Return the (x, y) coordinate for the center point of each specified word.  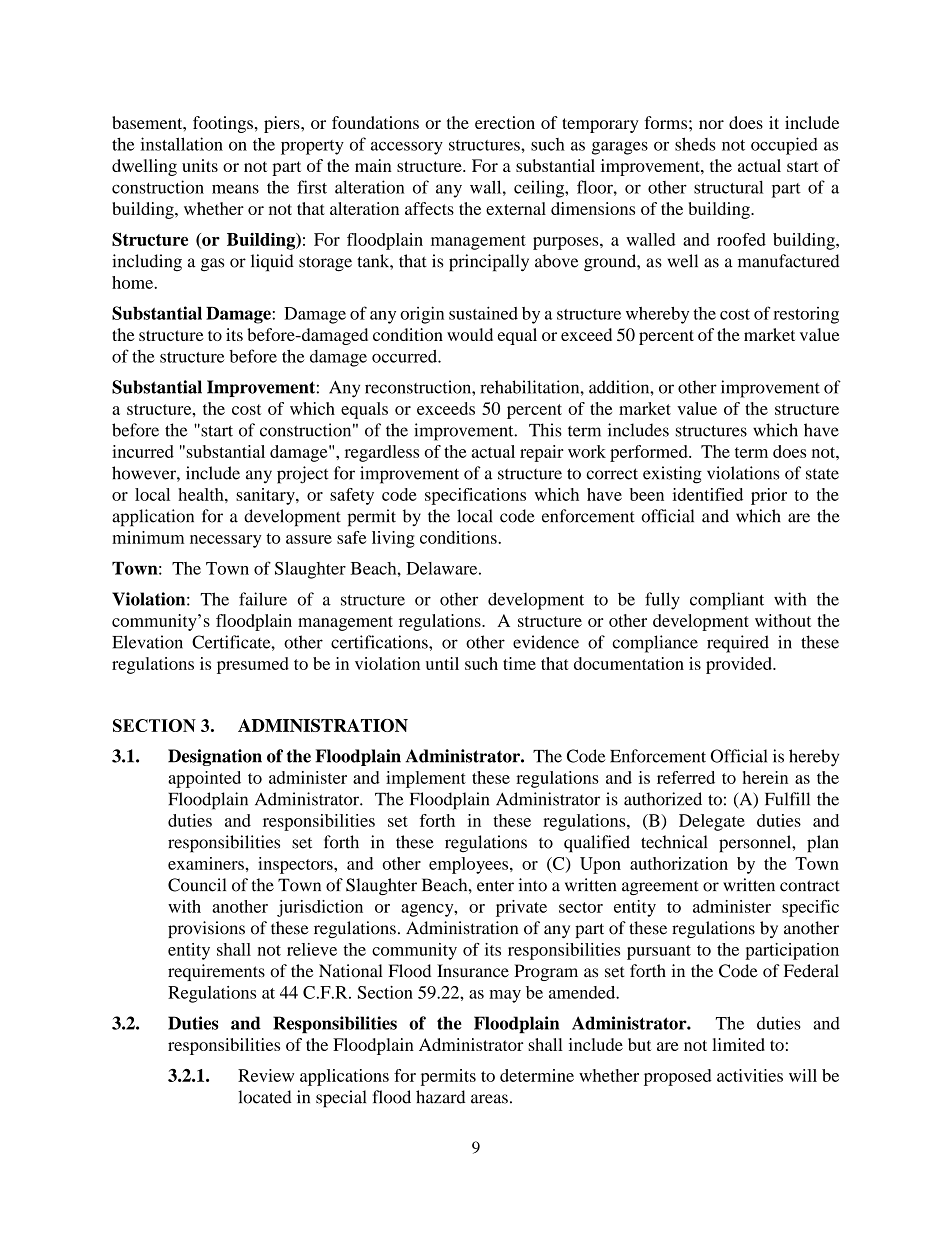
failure (263, 599)
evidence (546, 642)
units (200, 165)
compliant (727, 601)
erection (505, 122)
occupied (784, 146)
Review (266, 1075)
